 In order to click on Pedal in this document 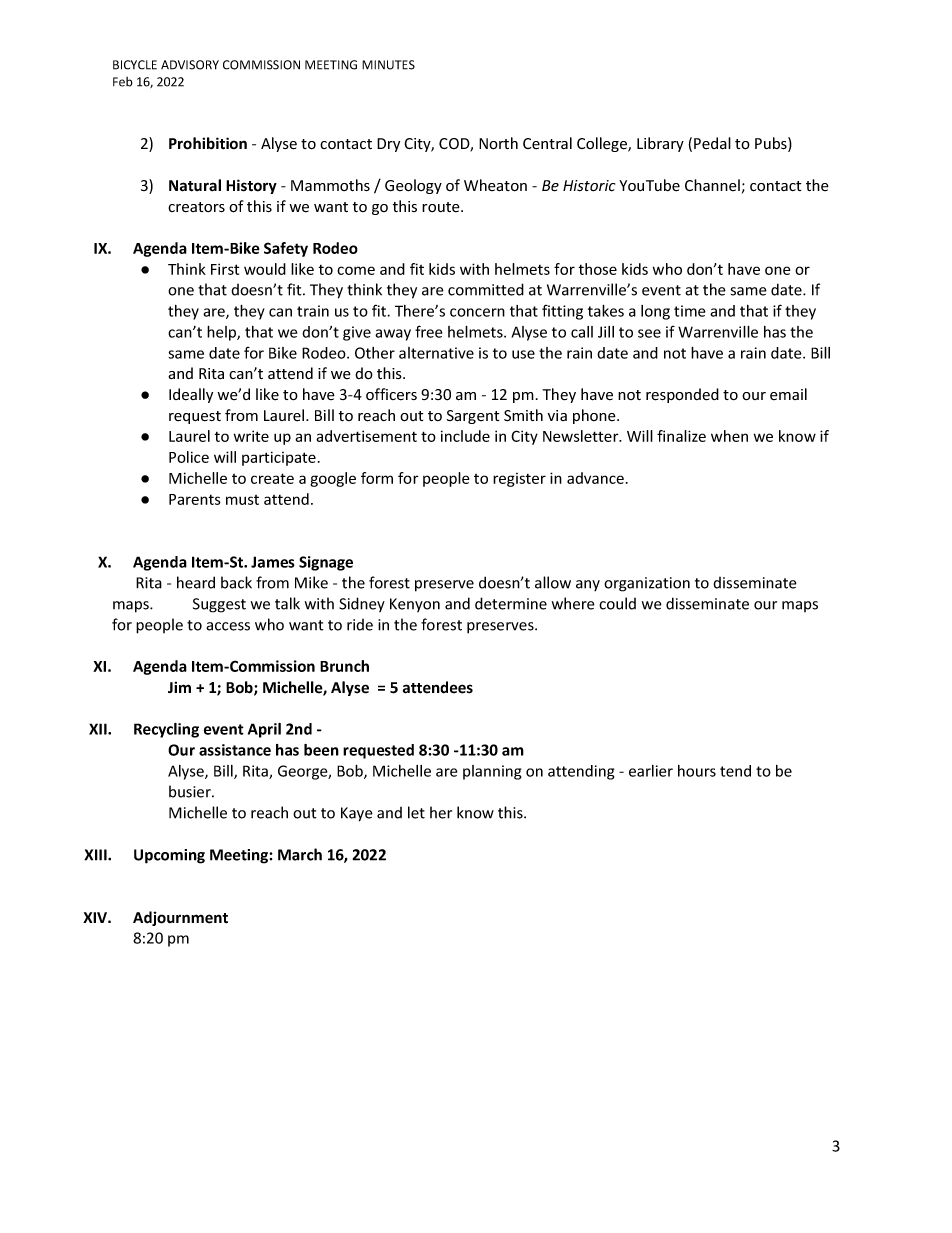, I will do `click(712, 143)`.
